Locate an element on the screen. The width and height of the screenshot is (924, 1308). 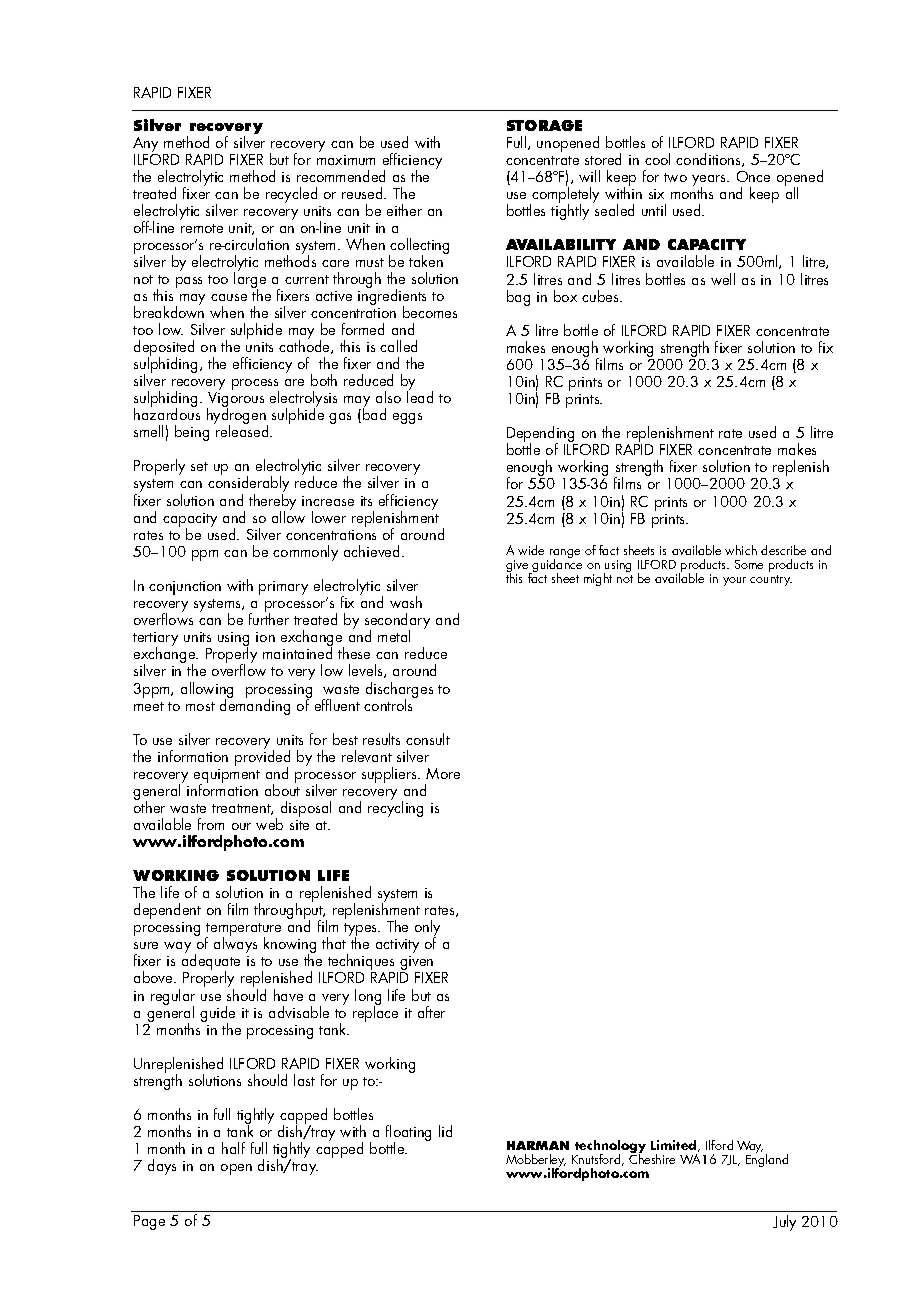
either is located at coordinates (404, 210).
